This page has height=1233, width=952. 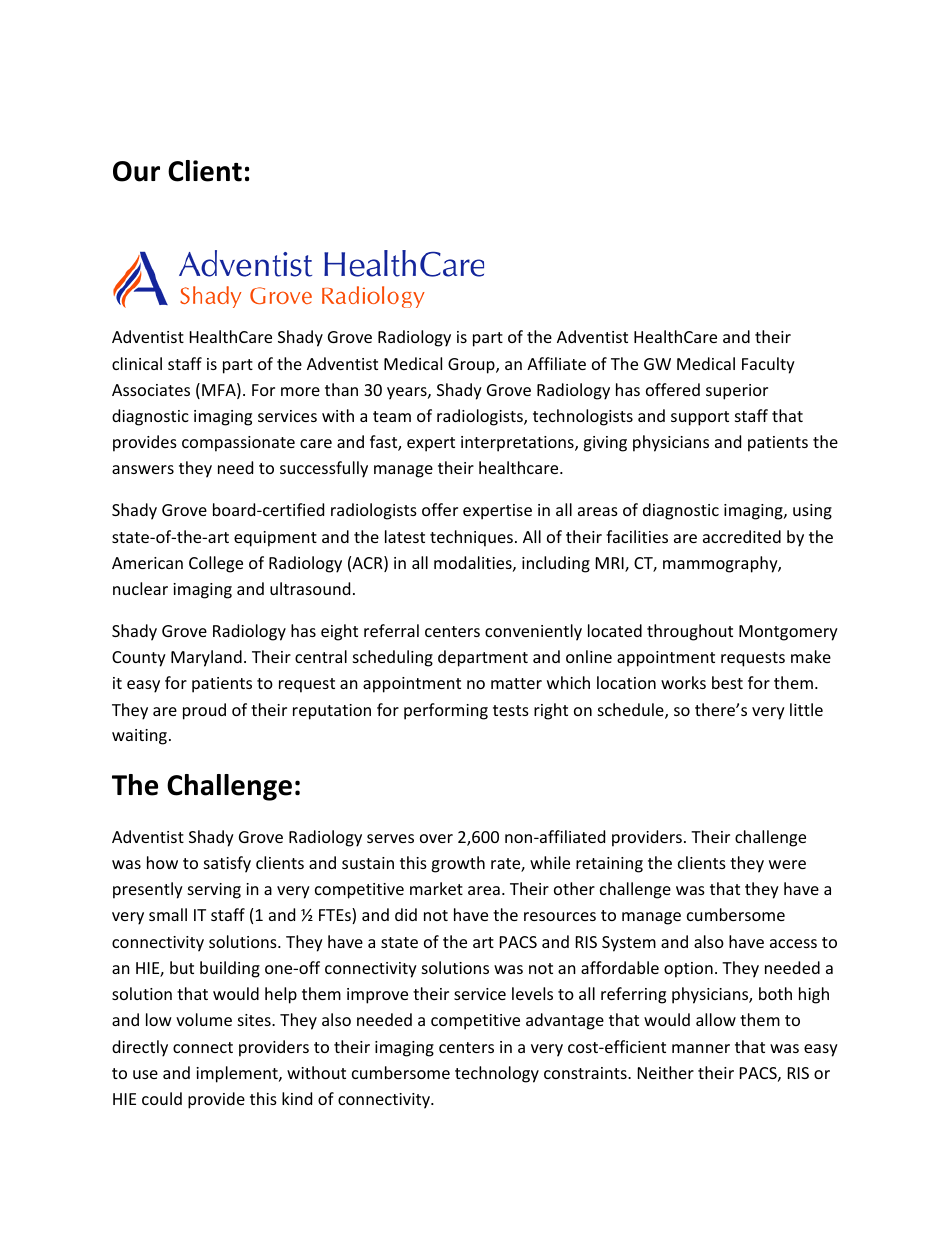 What do you see at coordinates (737, 392) in the page?
I see `superior` at bounding box center [737, 392].
